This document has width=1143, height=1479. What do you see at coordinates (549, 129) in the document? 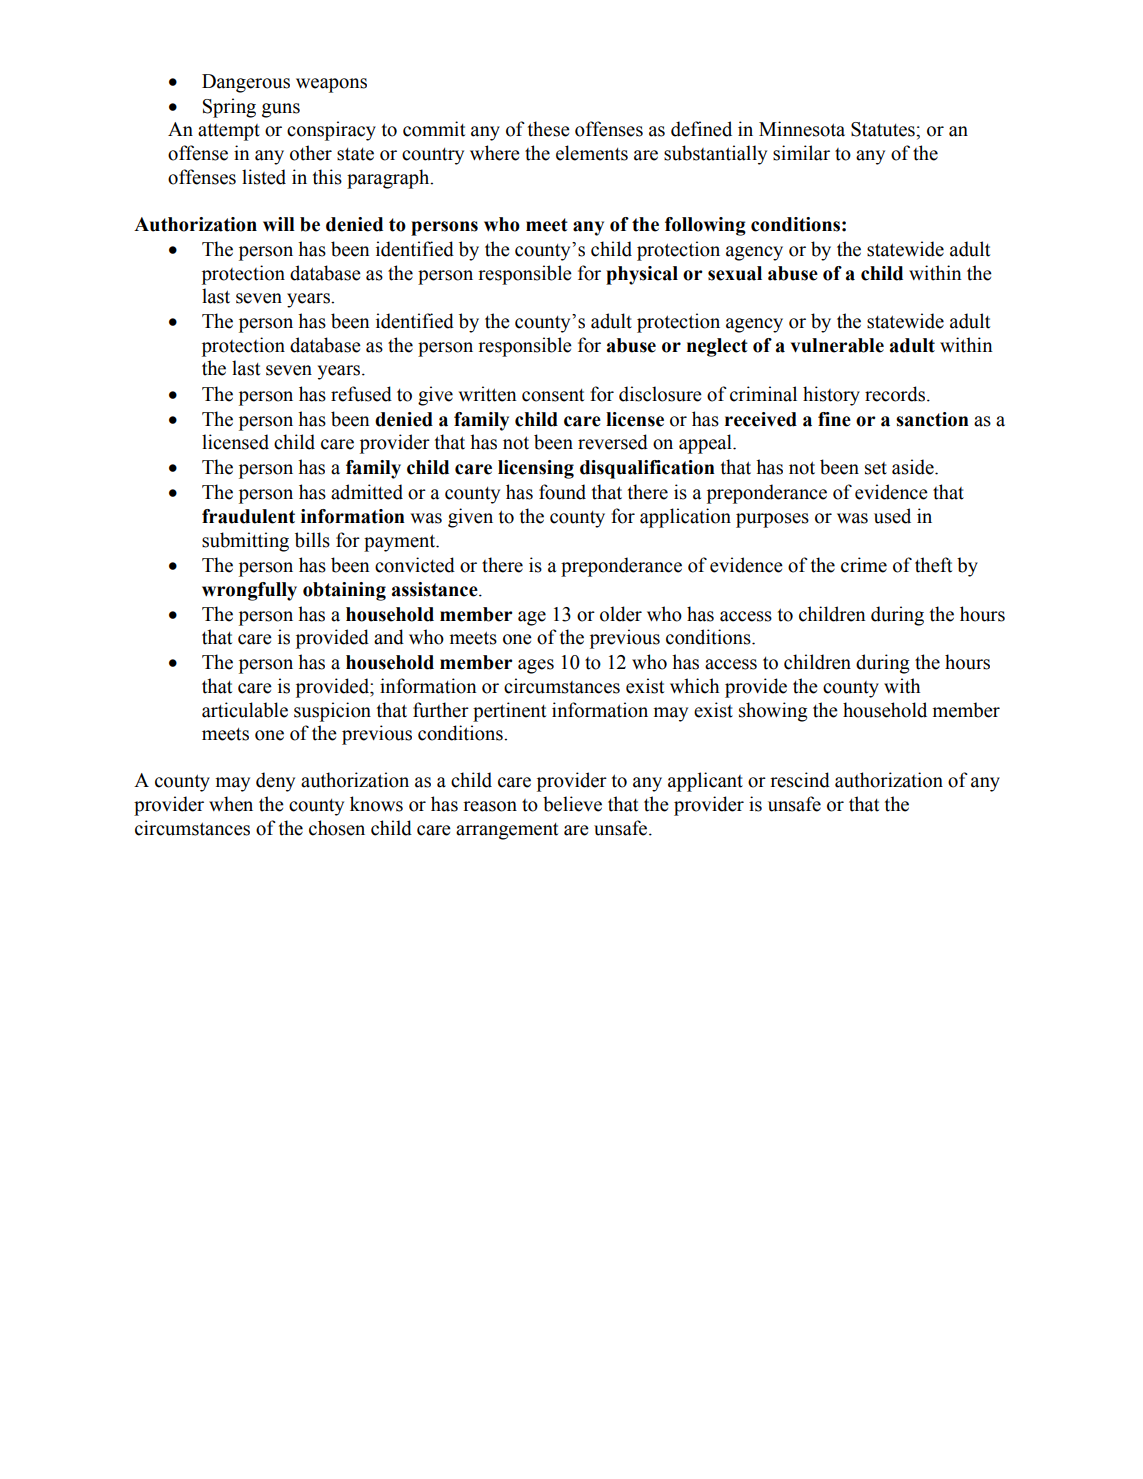
I see `these` at bounding box center [549, 129].
